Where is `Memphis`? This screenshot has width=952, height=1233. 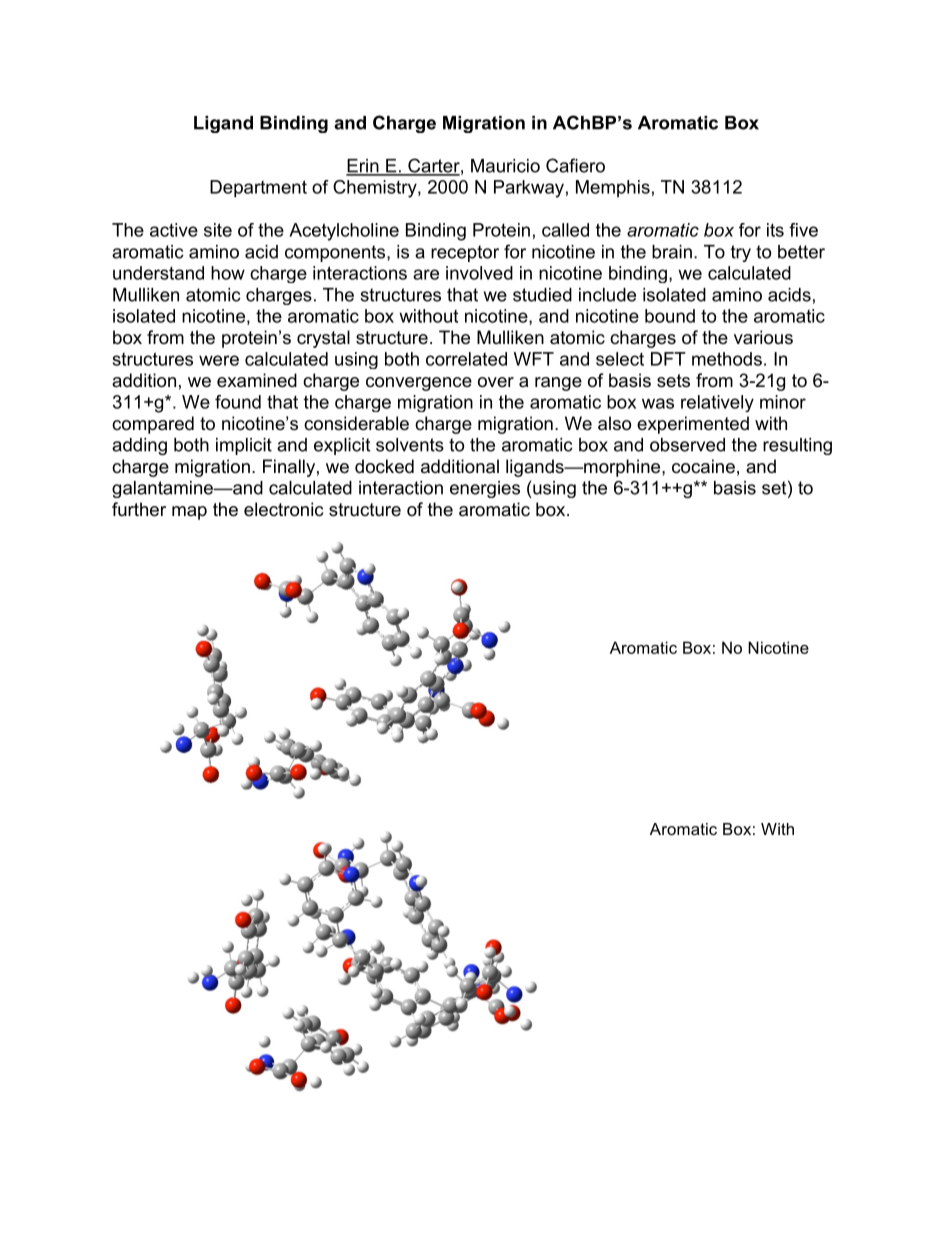 Memphis is located at coordinates (613, 189).
